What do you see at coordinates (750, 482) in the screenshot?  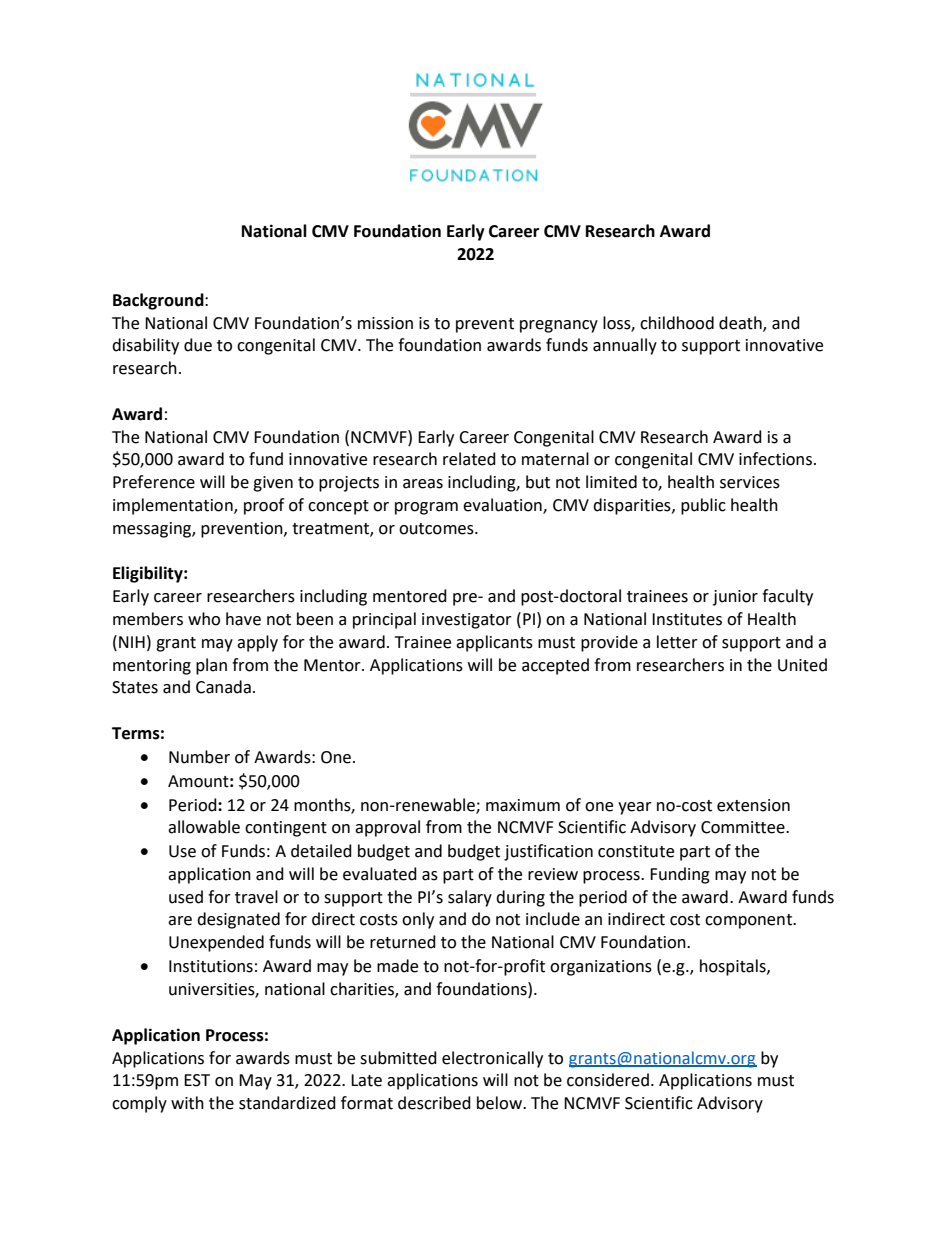 I see `services` at bounding box center [750, 482].
